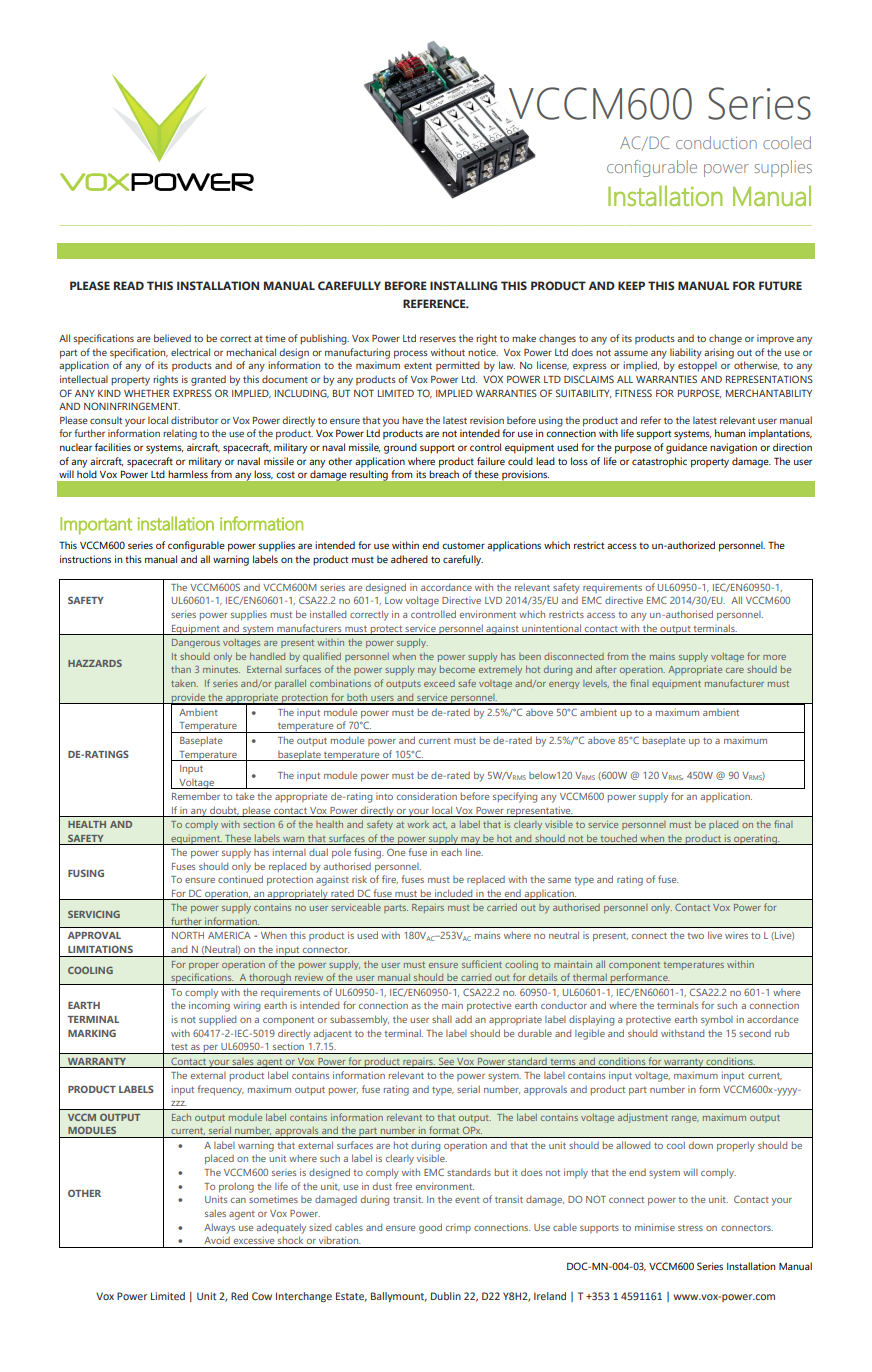 This document has height=1372, width=872. Describe the element at coordinates (716, 142) in the document. I see `conduction` at that location.
